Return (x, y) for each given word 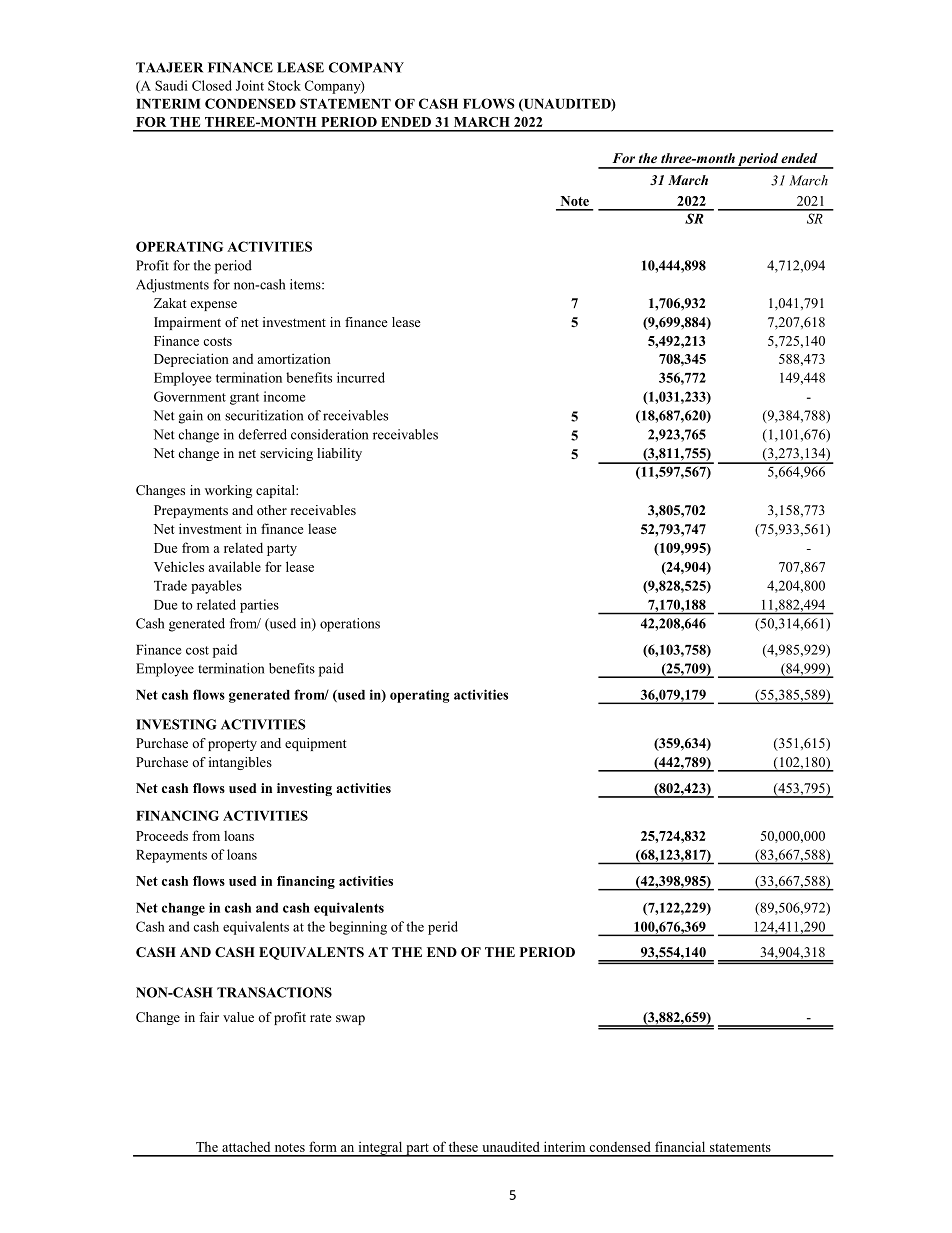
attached (246, 1146)
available (235, 566)
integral (380, 1149)
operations (350, 625)
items (306, 284)
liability (339, 454)
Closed (212, 85)
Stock (284, 85)
